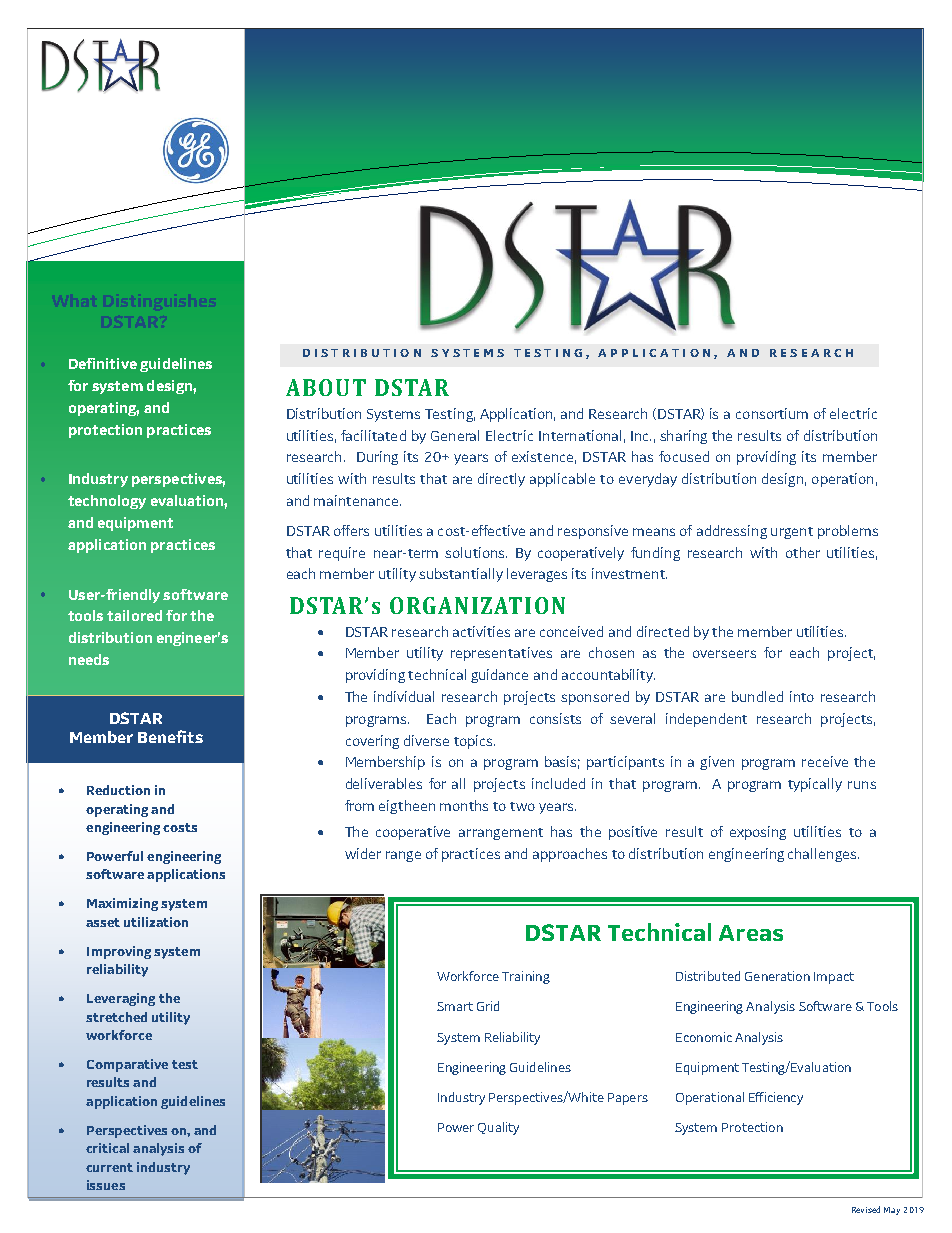 The height and width of the page is (1233, 952). Describe the element at coordinates (118, 790) in the page. I see `Reduction` at that location.
